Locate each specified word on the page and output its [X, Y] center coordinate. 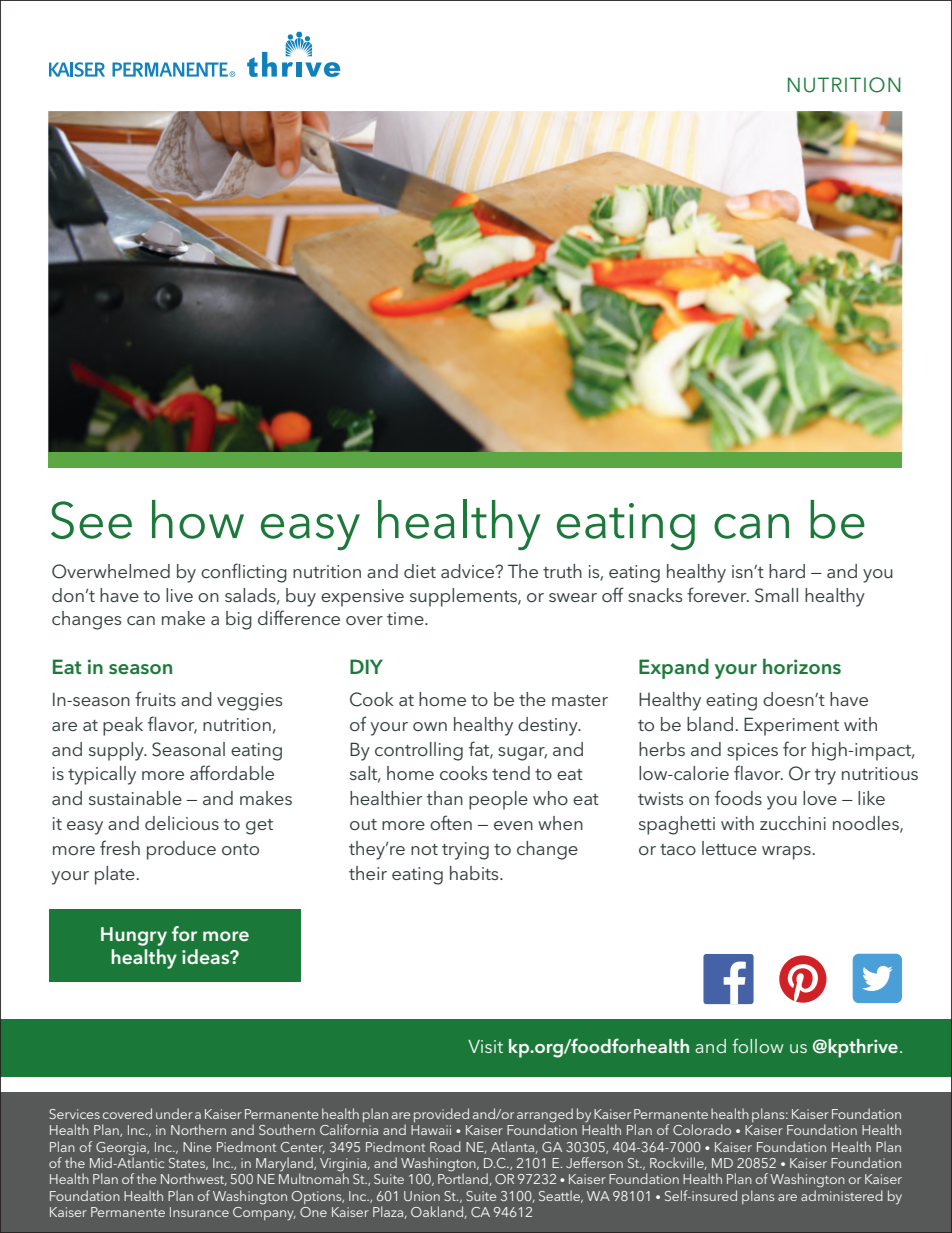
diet [420, 571]
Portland [464, 1178]
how [198, 519]
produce [181, 850]
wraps [786, 853]
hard [787, 571]
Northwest [194, 1179]
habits [475, 873]
